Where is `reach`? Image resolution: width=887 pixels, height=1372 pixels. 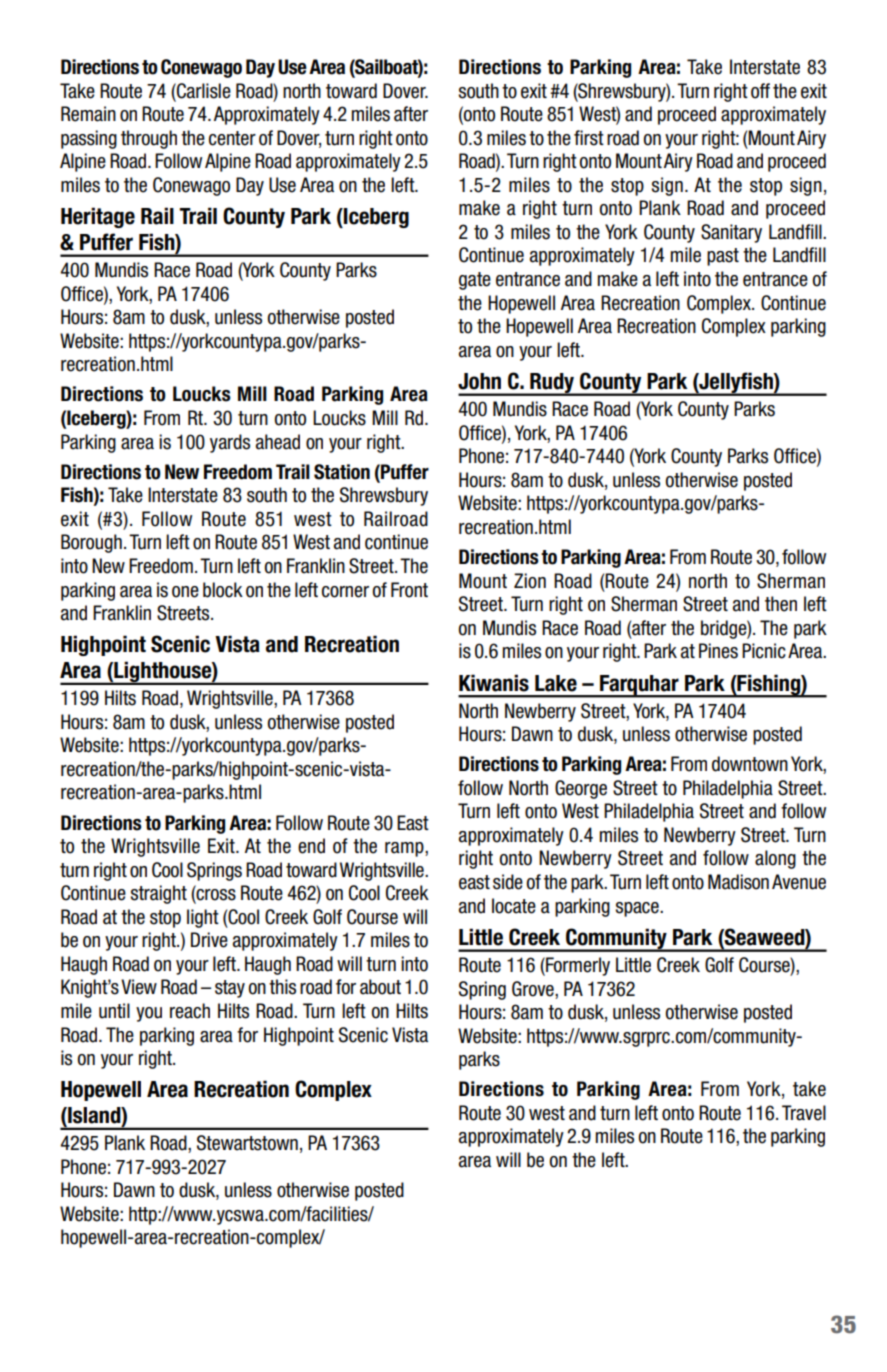 reach is located at coordinates (190, 1011).
